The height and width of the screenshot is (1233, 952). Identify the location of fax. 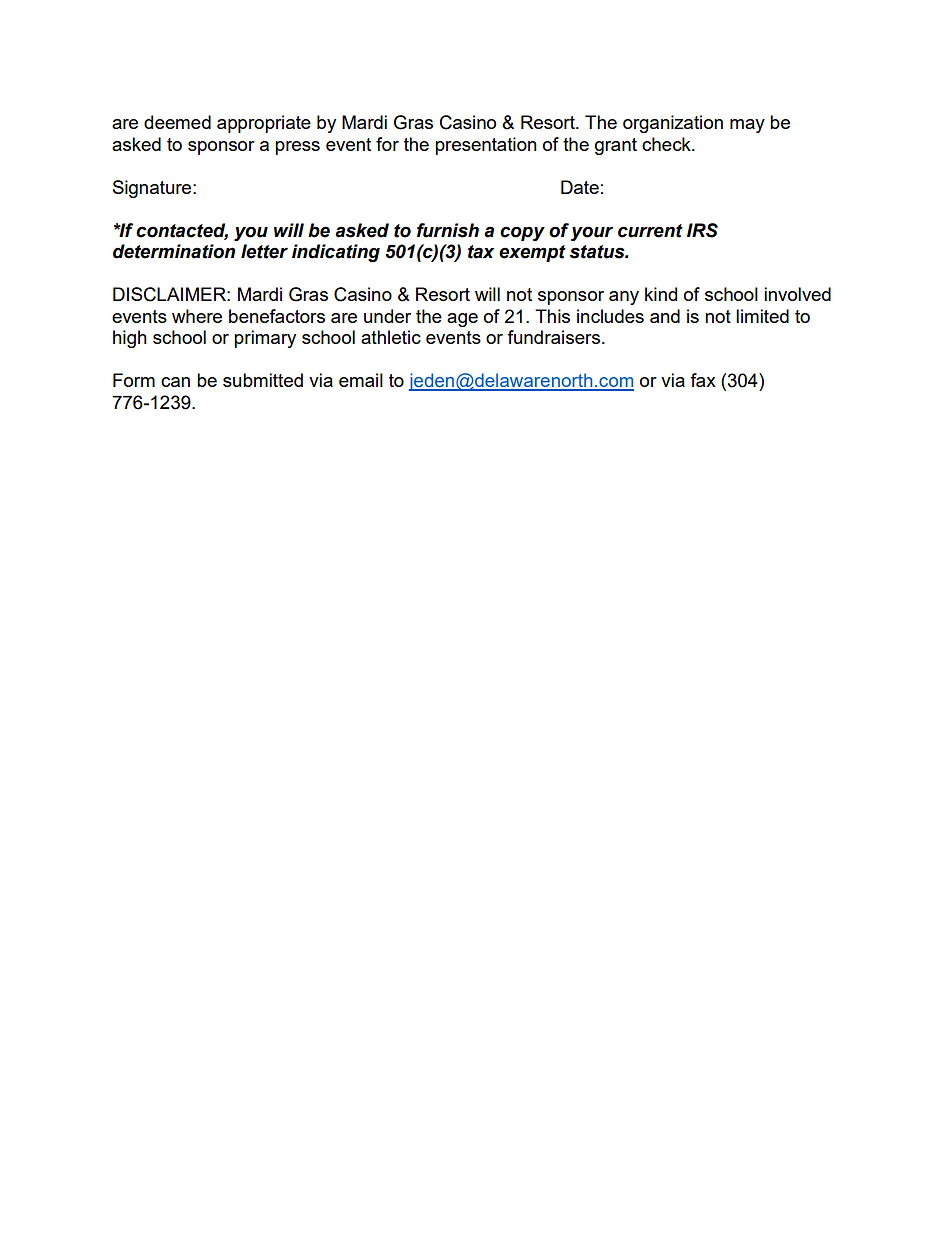
(703, 380).
